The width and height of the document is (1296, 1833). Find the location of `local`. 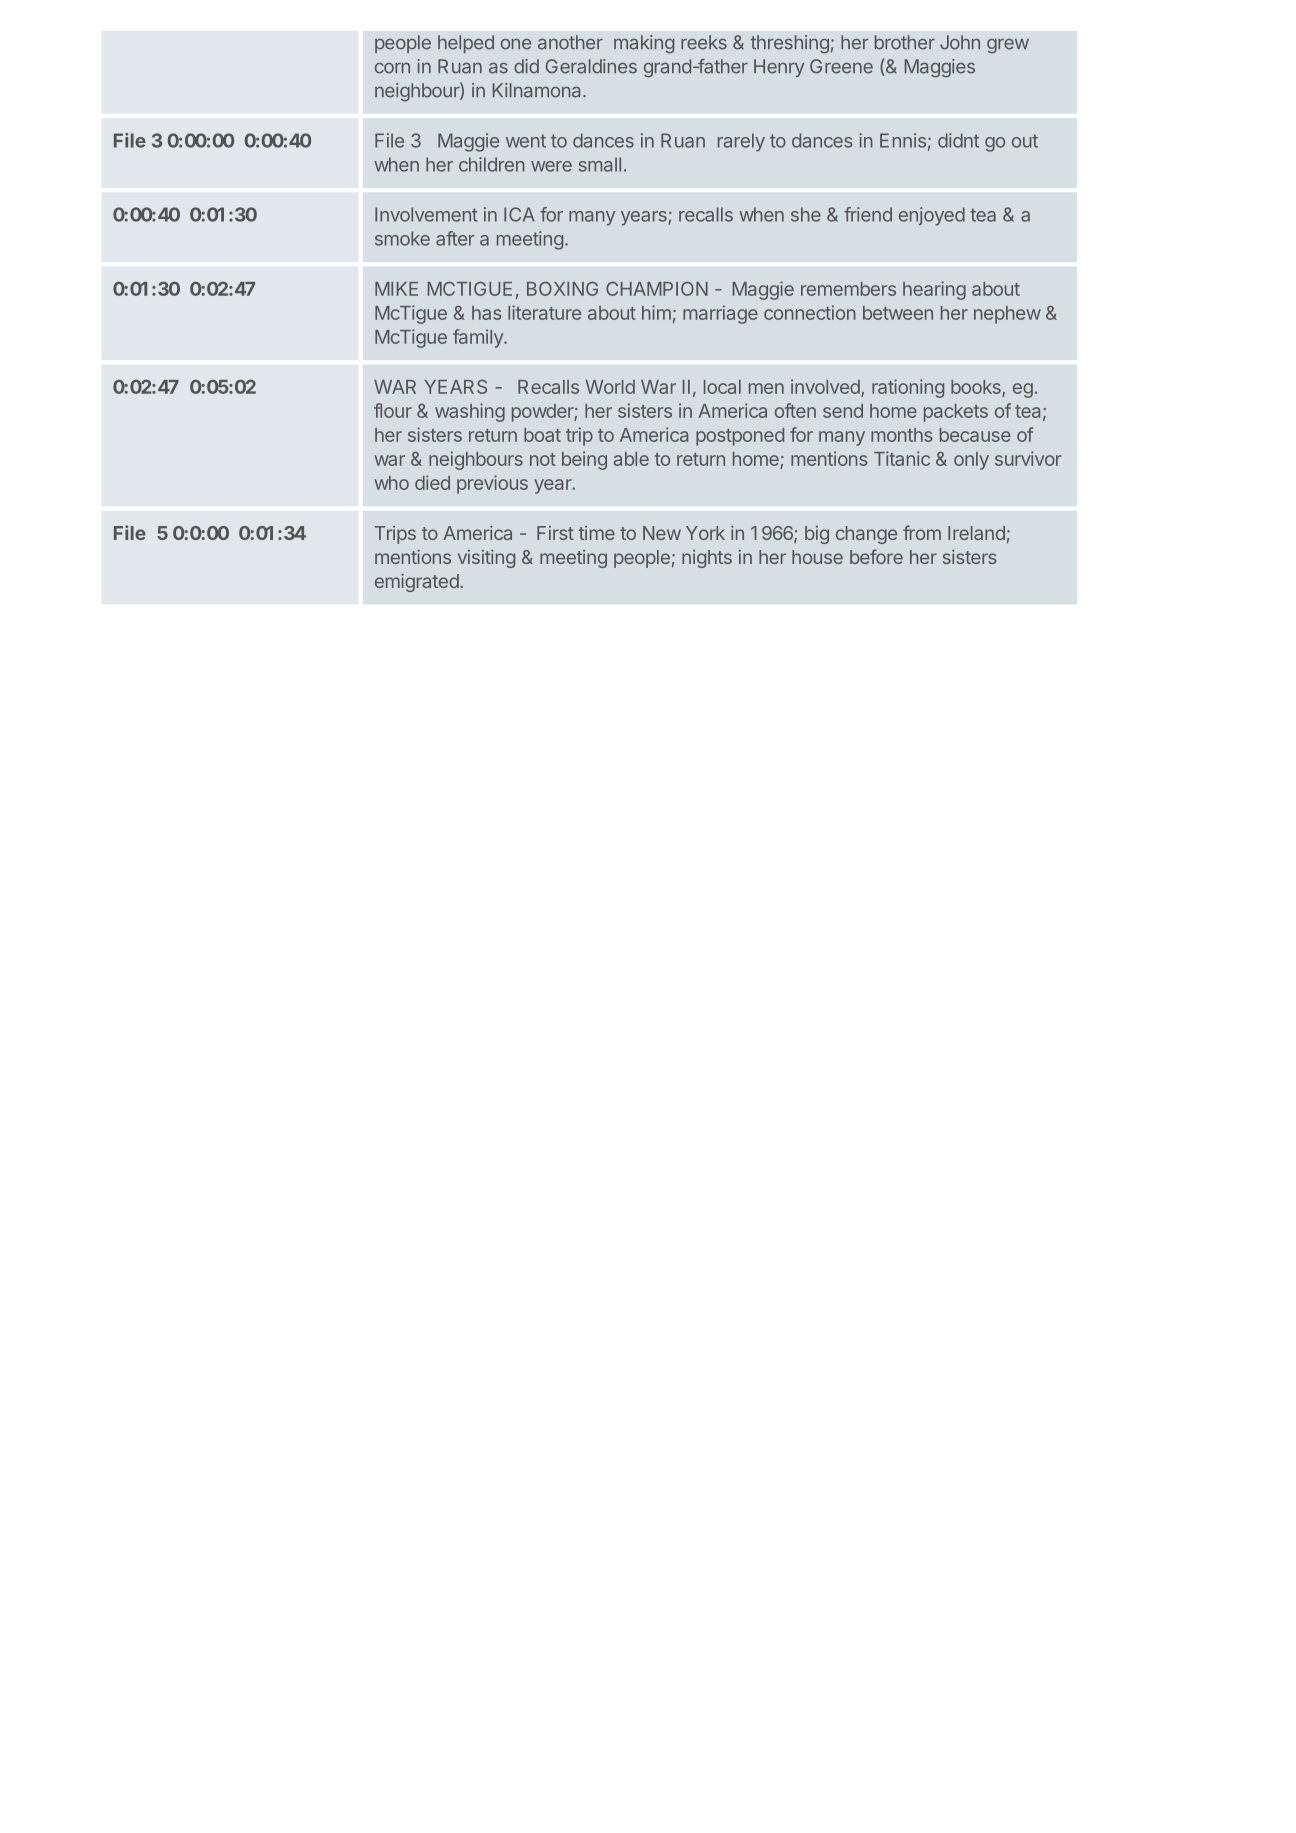

local is located at coordinates (722, 387).
